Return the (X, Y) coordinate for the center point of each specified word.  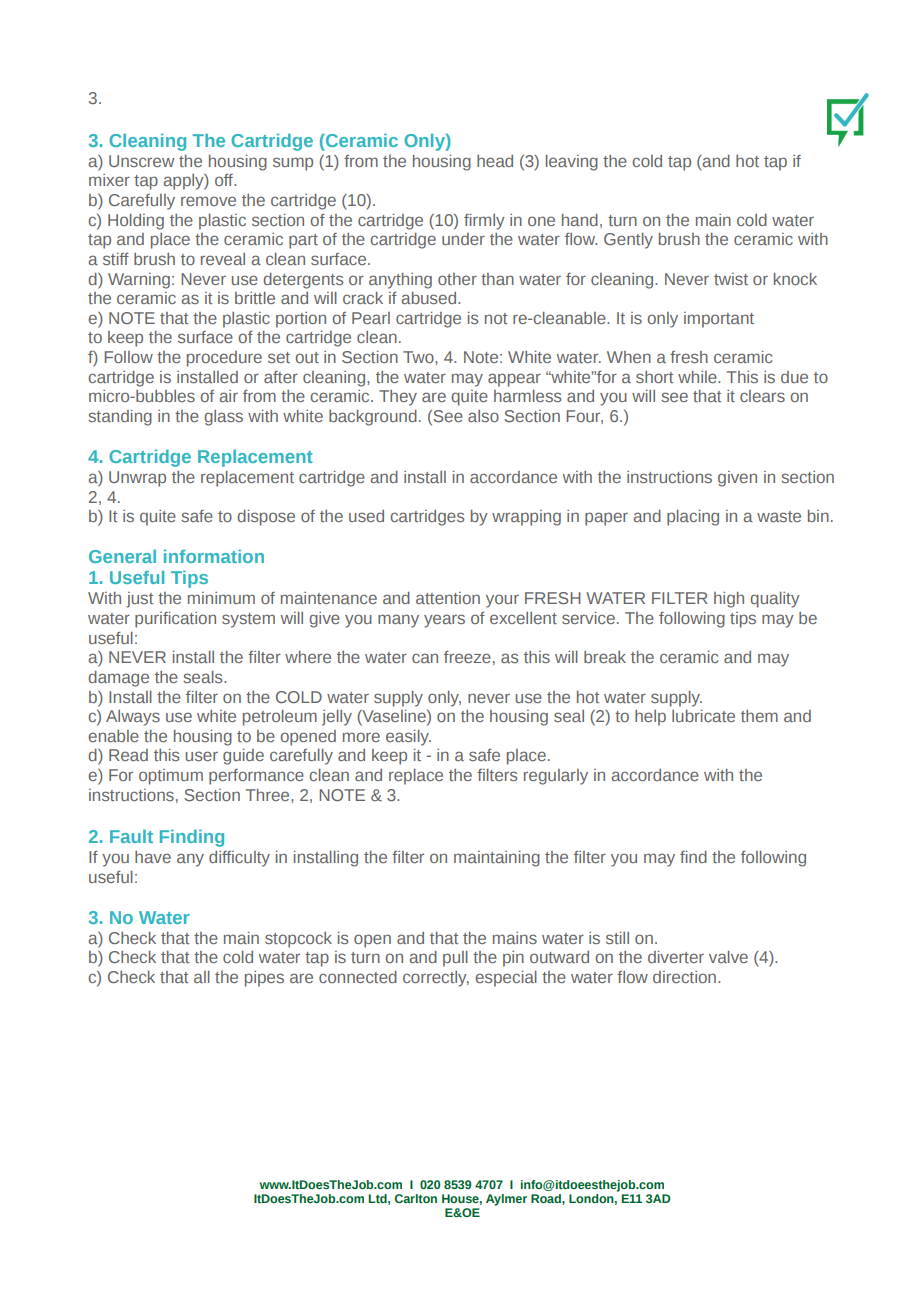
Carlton (416, 1198)
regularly (556, 777)
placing (693, 518)
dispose (266, 518)
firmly (484, 222)
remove (208, 201)
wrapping (526, 518)
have (153, 857)
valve (728, 957)
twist (731, 279)
